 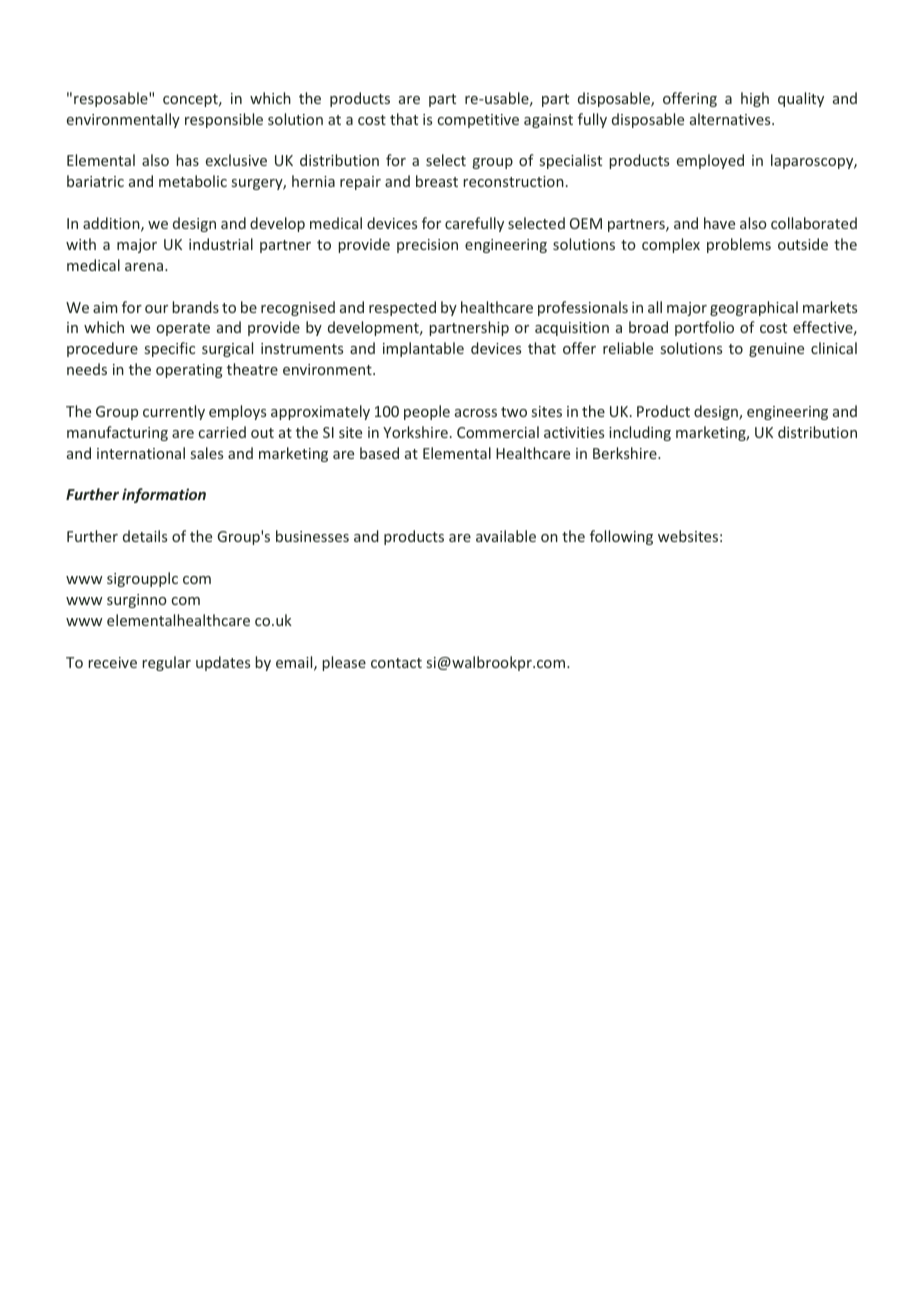 I want to click on genuine, so click(x=776, y=350).
